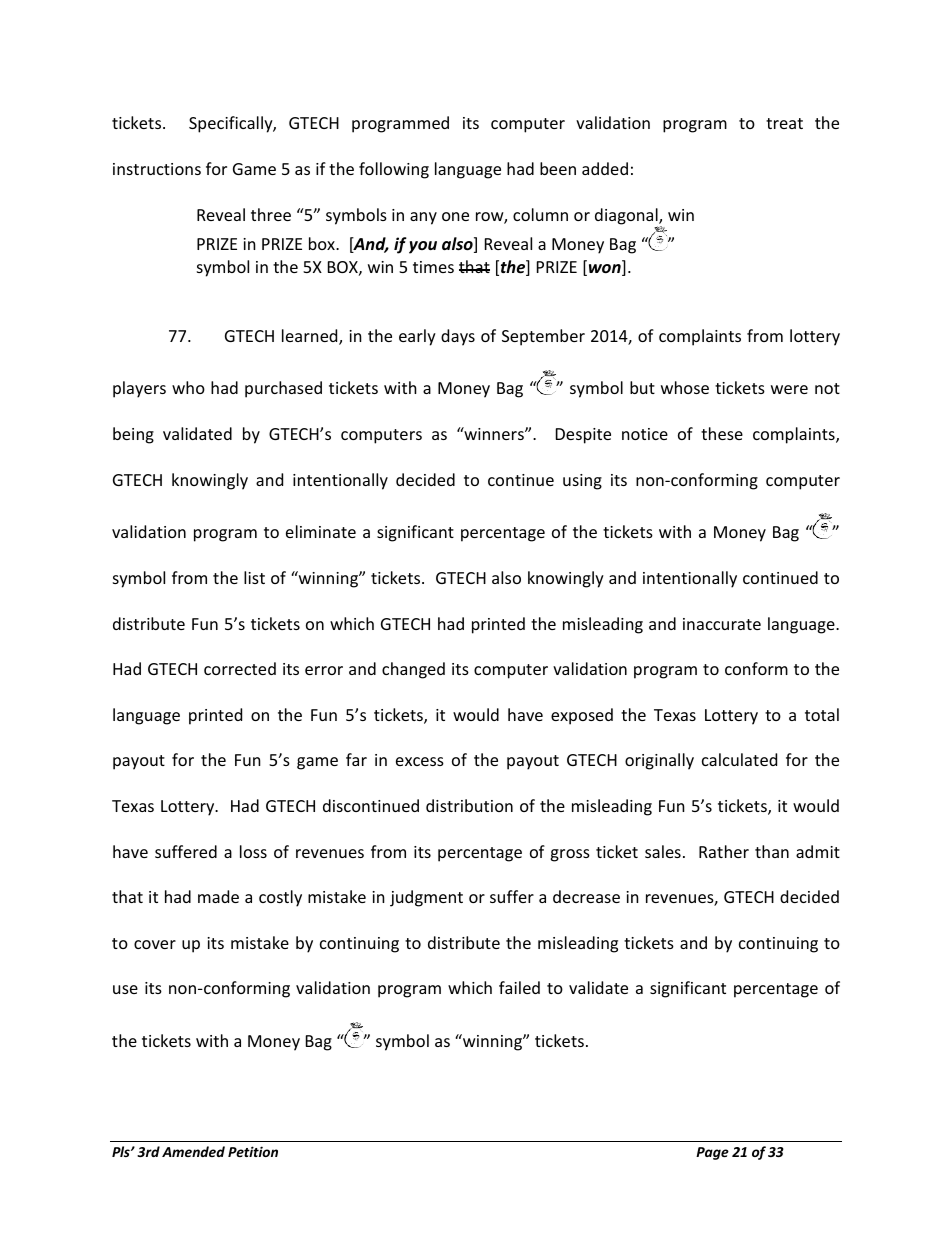  I want to click on Amended, so click(193, 1151).
